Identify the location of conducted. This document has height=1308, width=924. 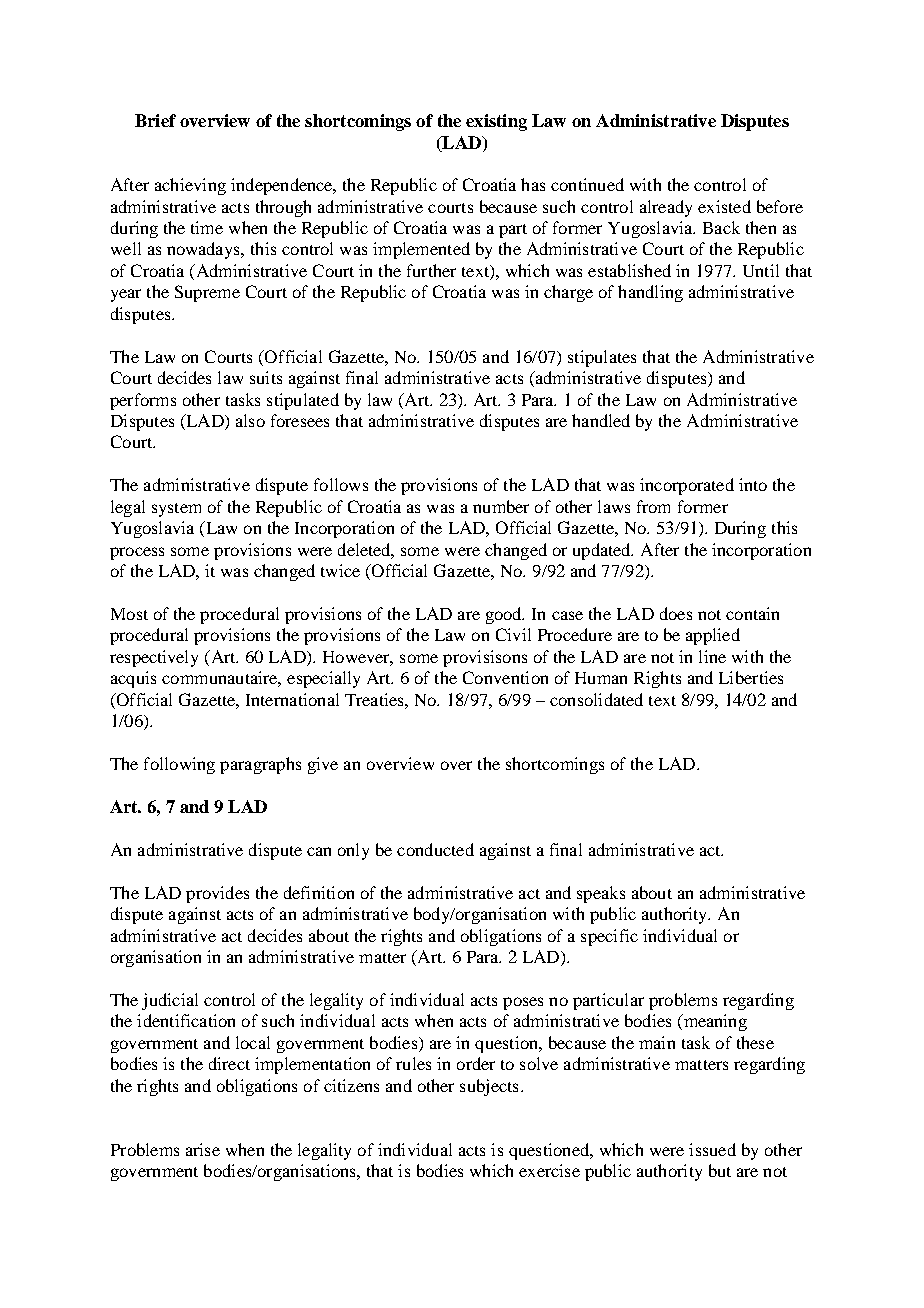
(435, 849).
